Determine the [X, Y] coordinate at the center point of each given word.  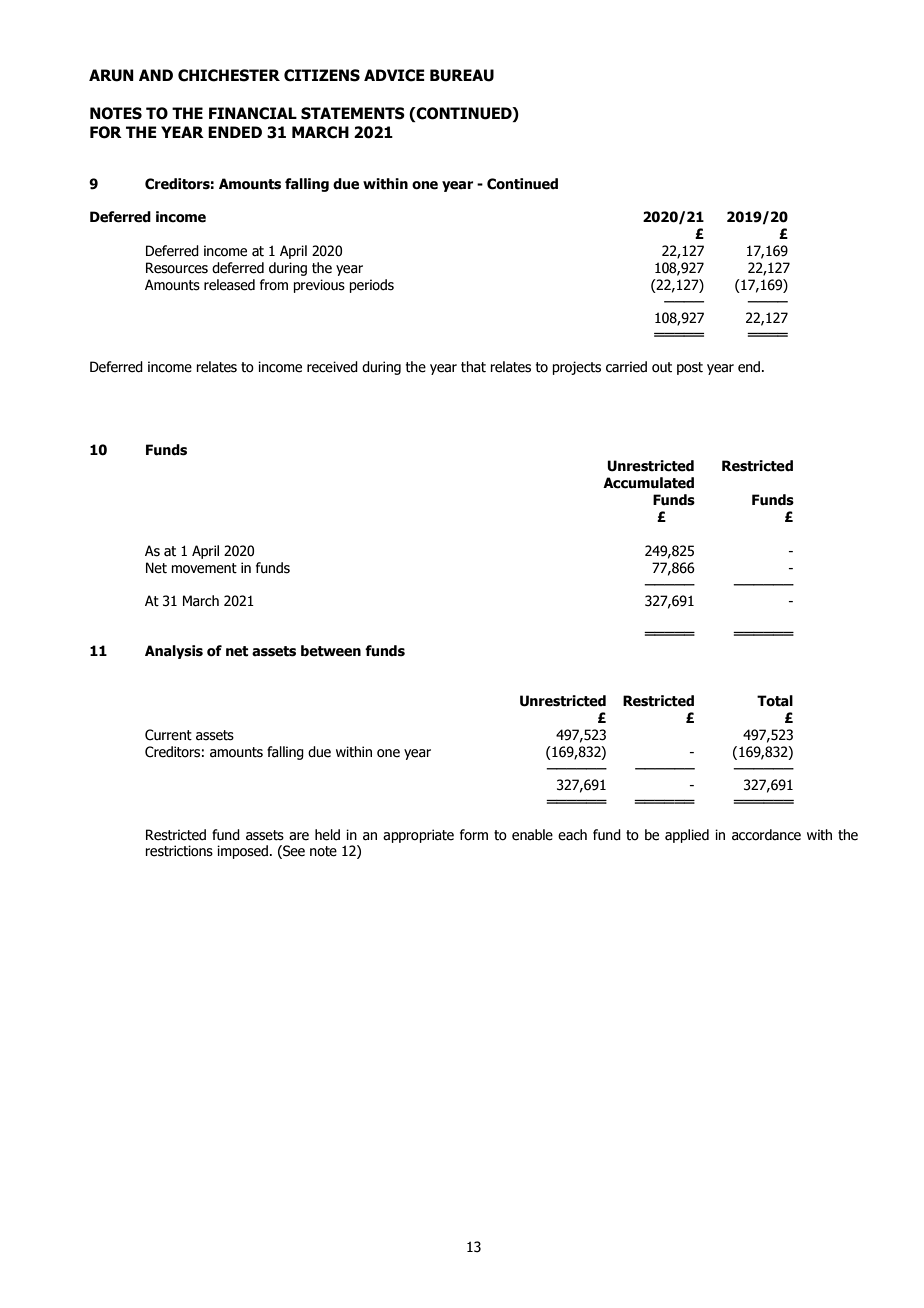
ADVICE [394, 75]
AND [156, 75]
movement [204, 568]
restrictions [179, 851]
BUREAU [462, 75]
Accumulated [648, 483]
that [473, 367]
